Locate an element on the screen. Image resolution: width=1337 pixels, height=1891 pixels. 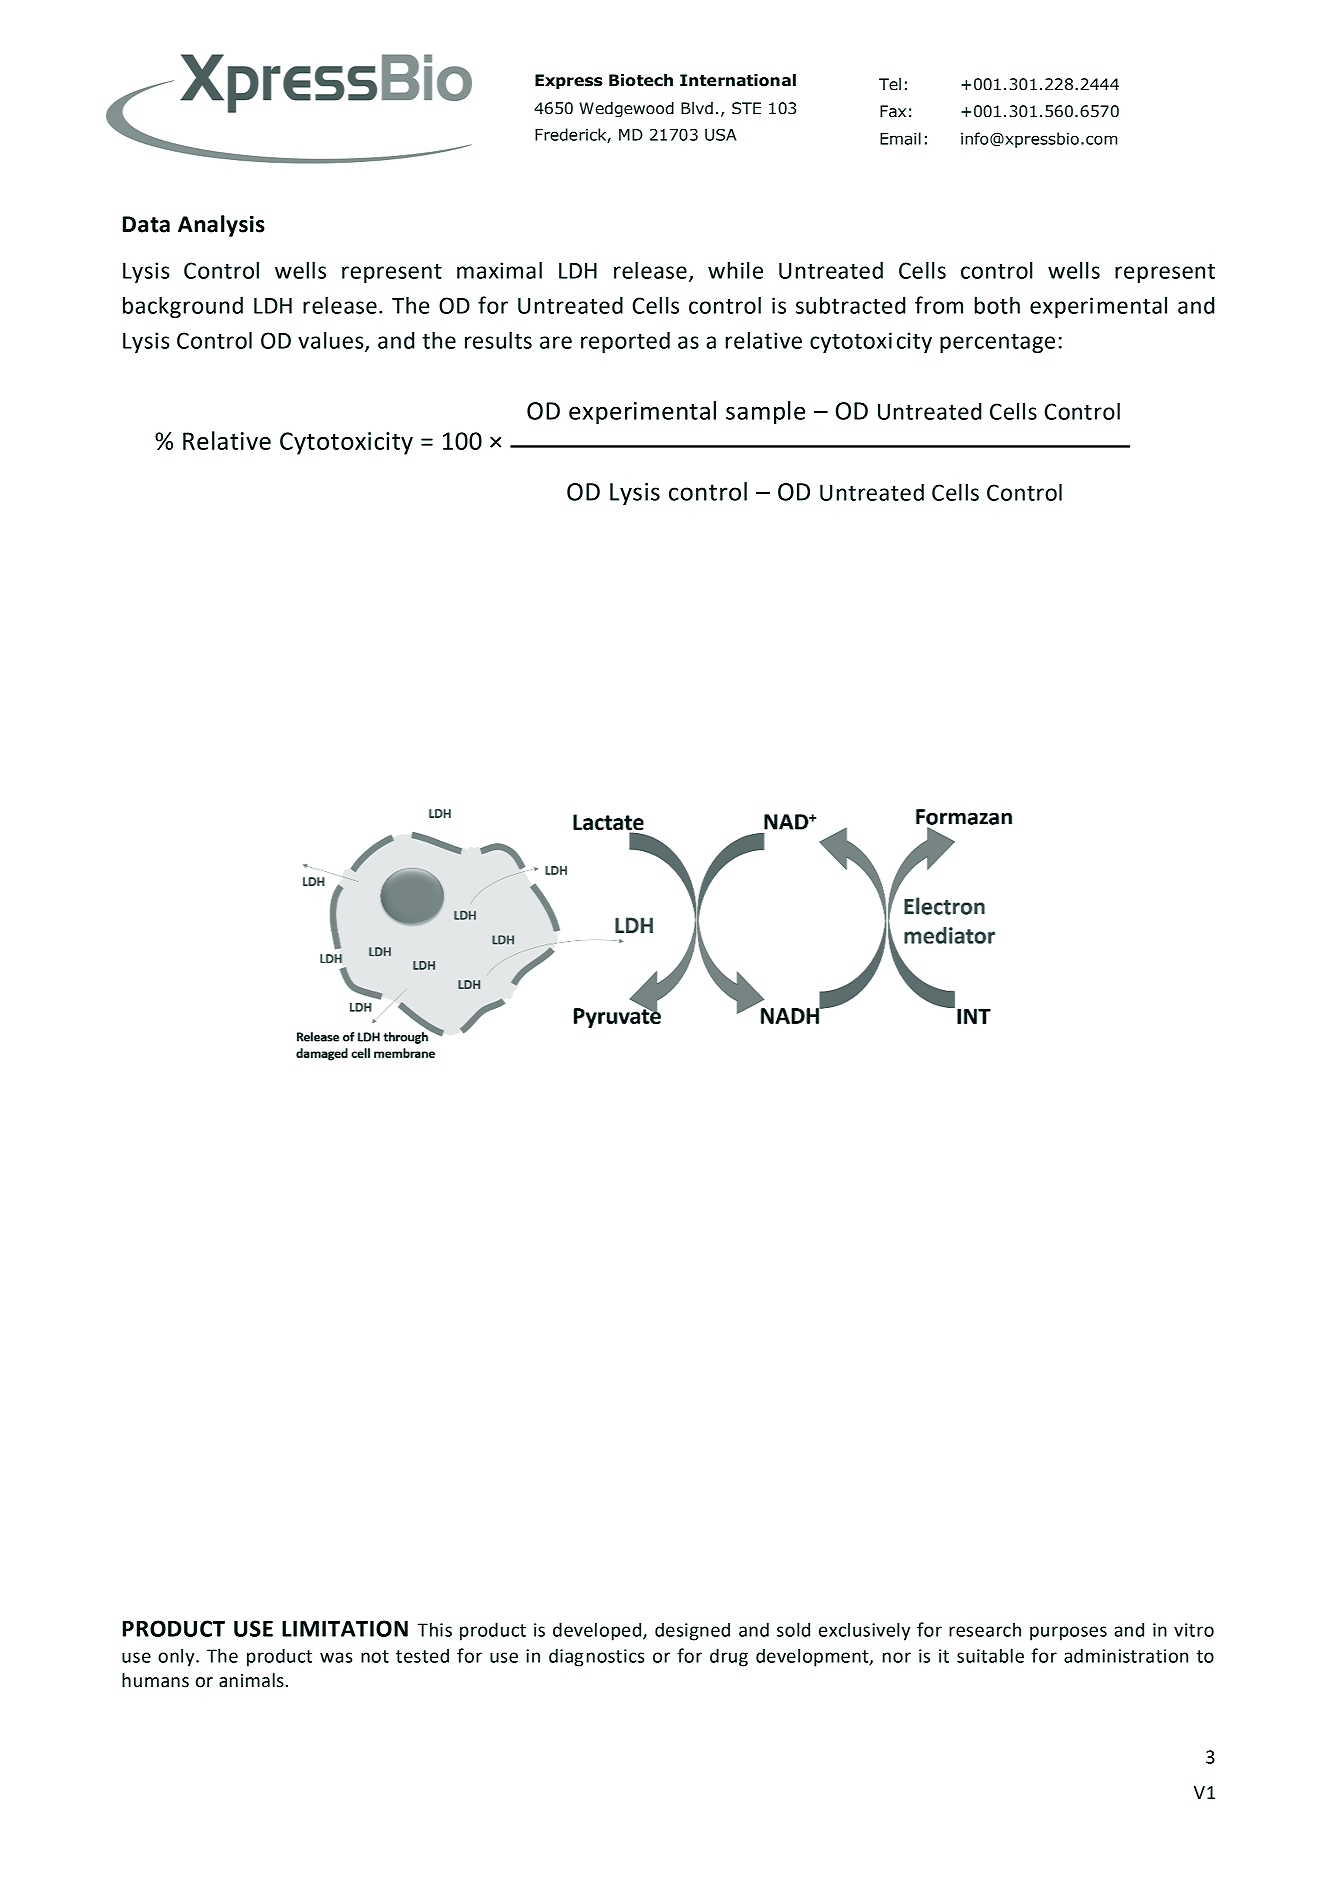
purposes is located at coordinates (1068, 1633).
